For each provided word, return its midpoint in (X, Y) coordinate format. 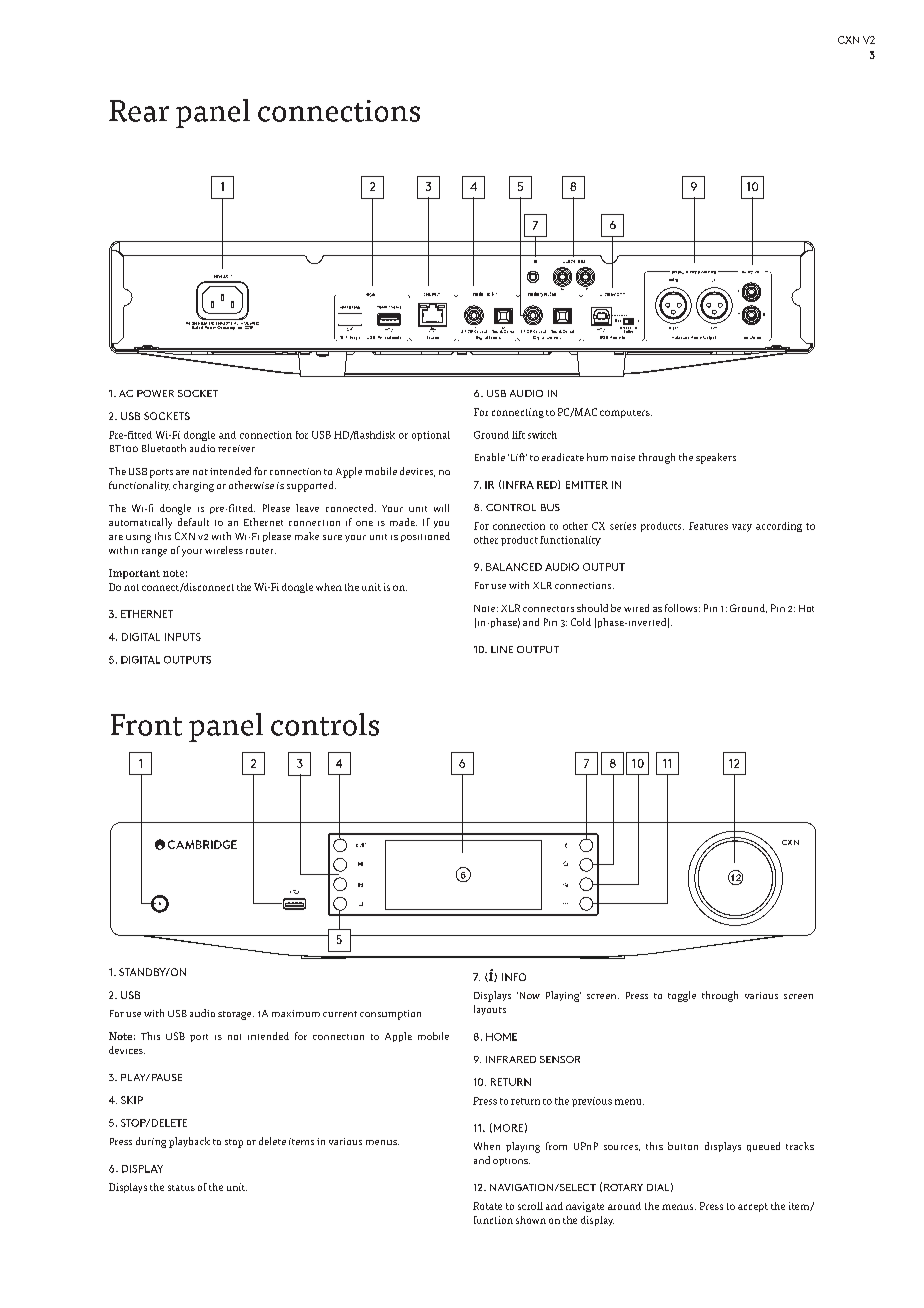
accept (753, 1207)
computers (626, 414)
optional (431, 436)
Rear (139, 111)
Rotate (487, 1206)
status (181, 1188)
